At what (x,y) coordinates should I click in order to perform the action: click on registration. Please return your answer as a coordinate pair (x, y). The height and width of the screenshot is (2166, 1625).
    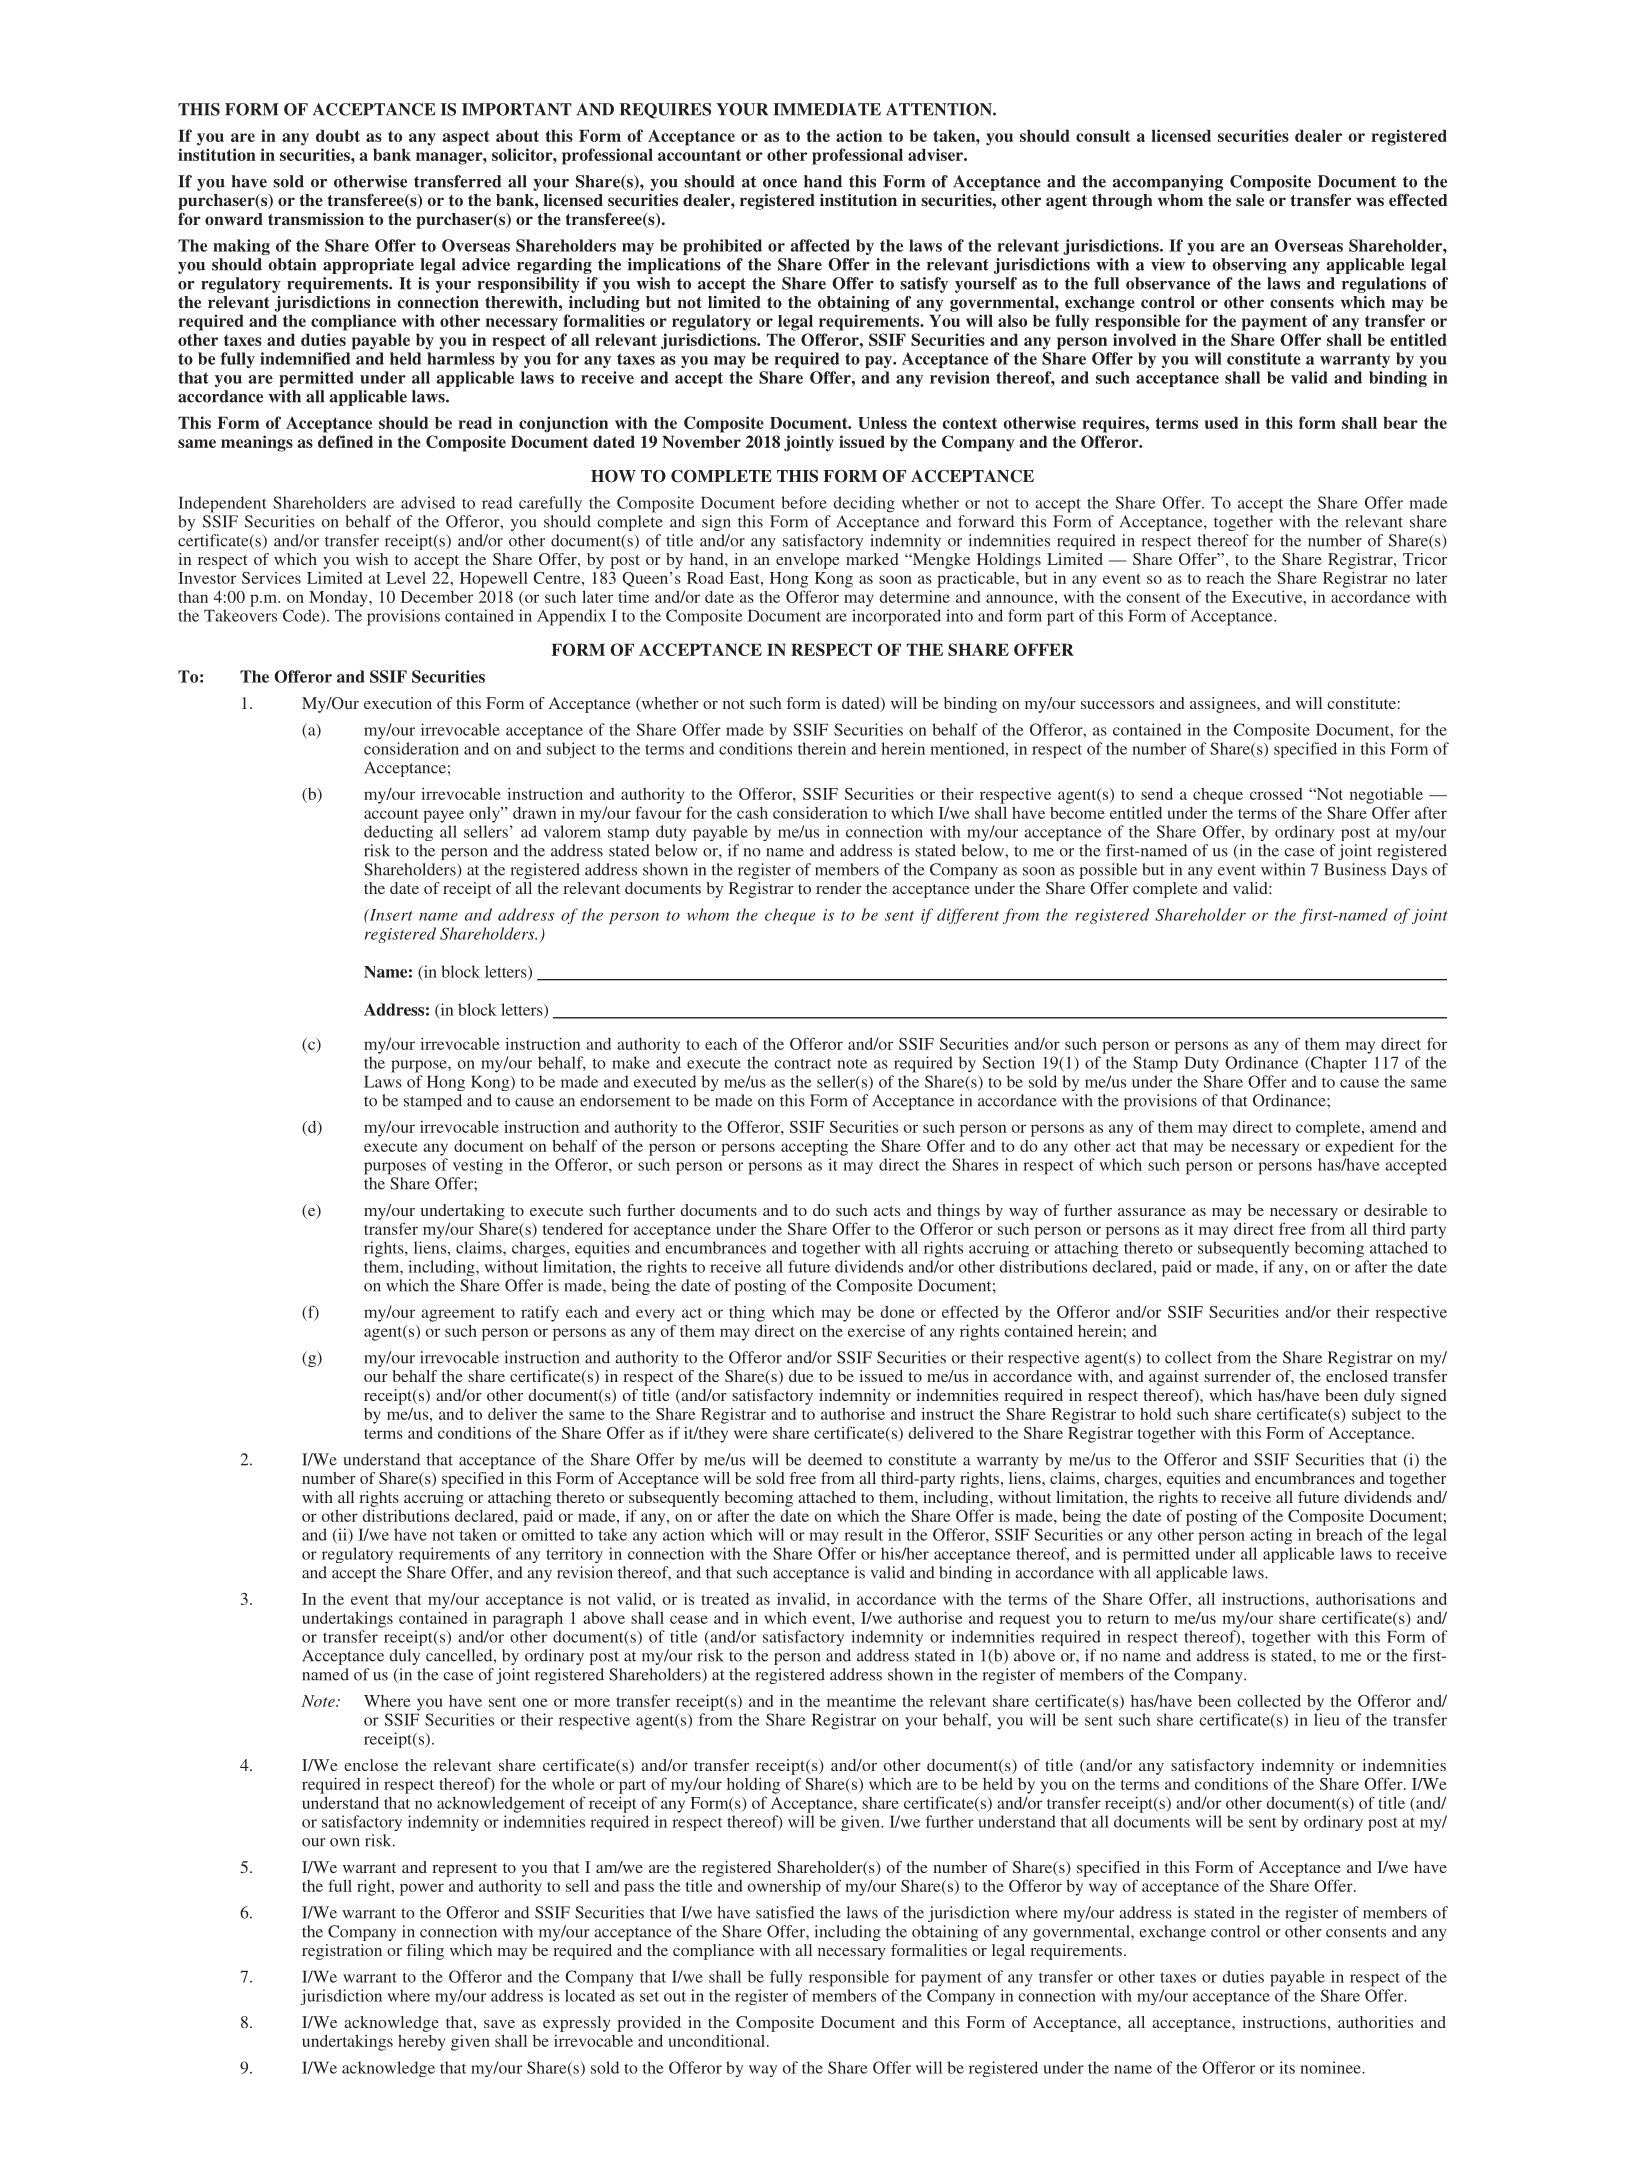
    Looking at the image, I should click on (342, 1952).
